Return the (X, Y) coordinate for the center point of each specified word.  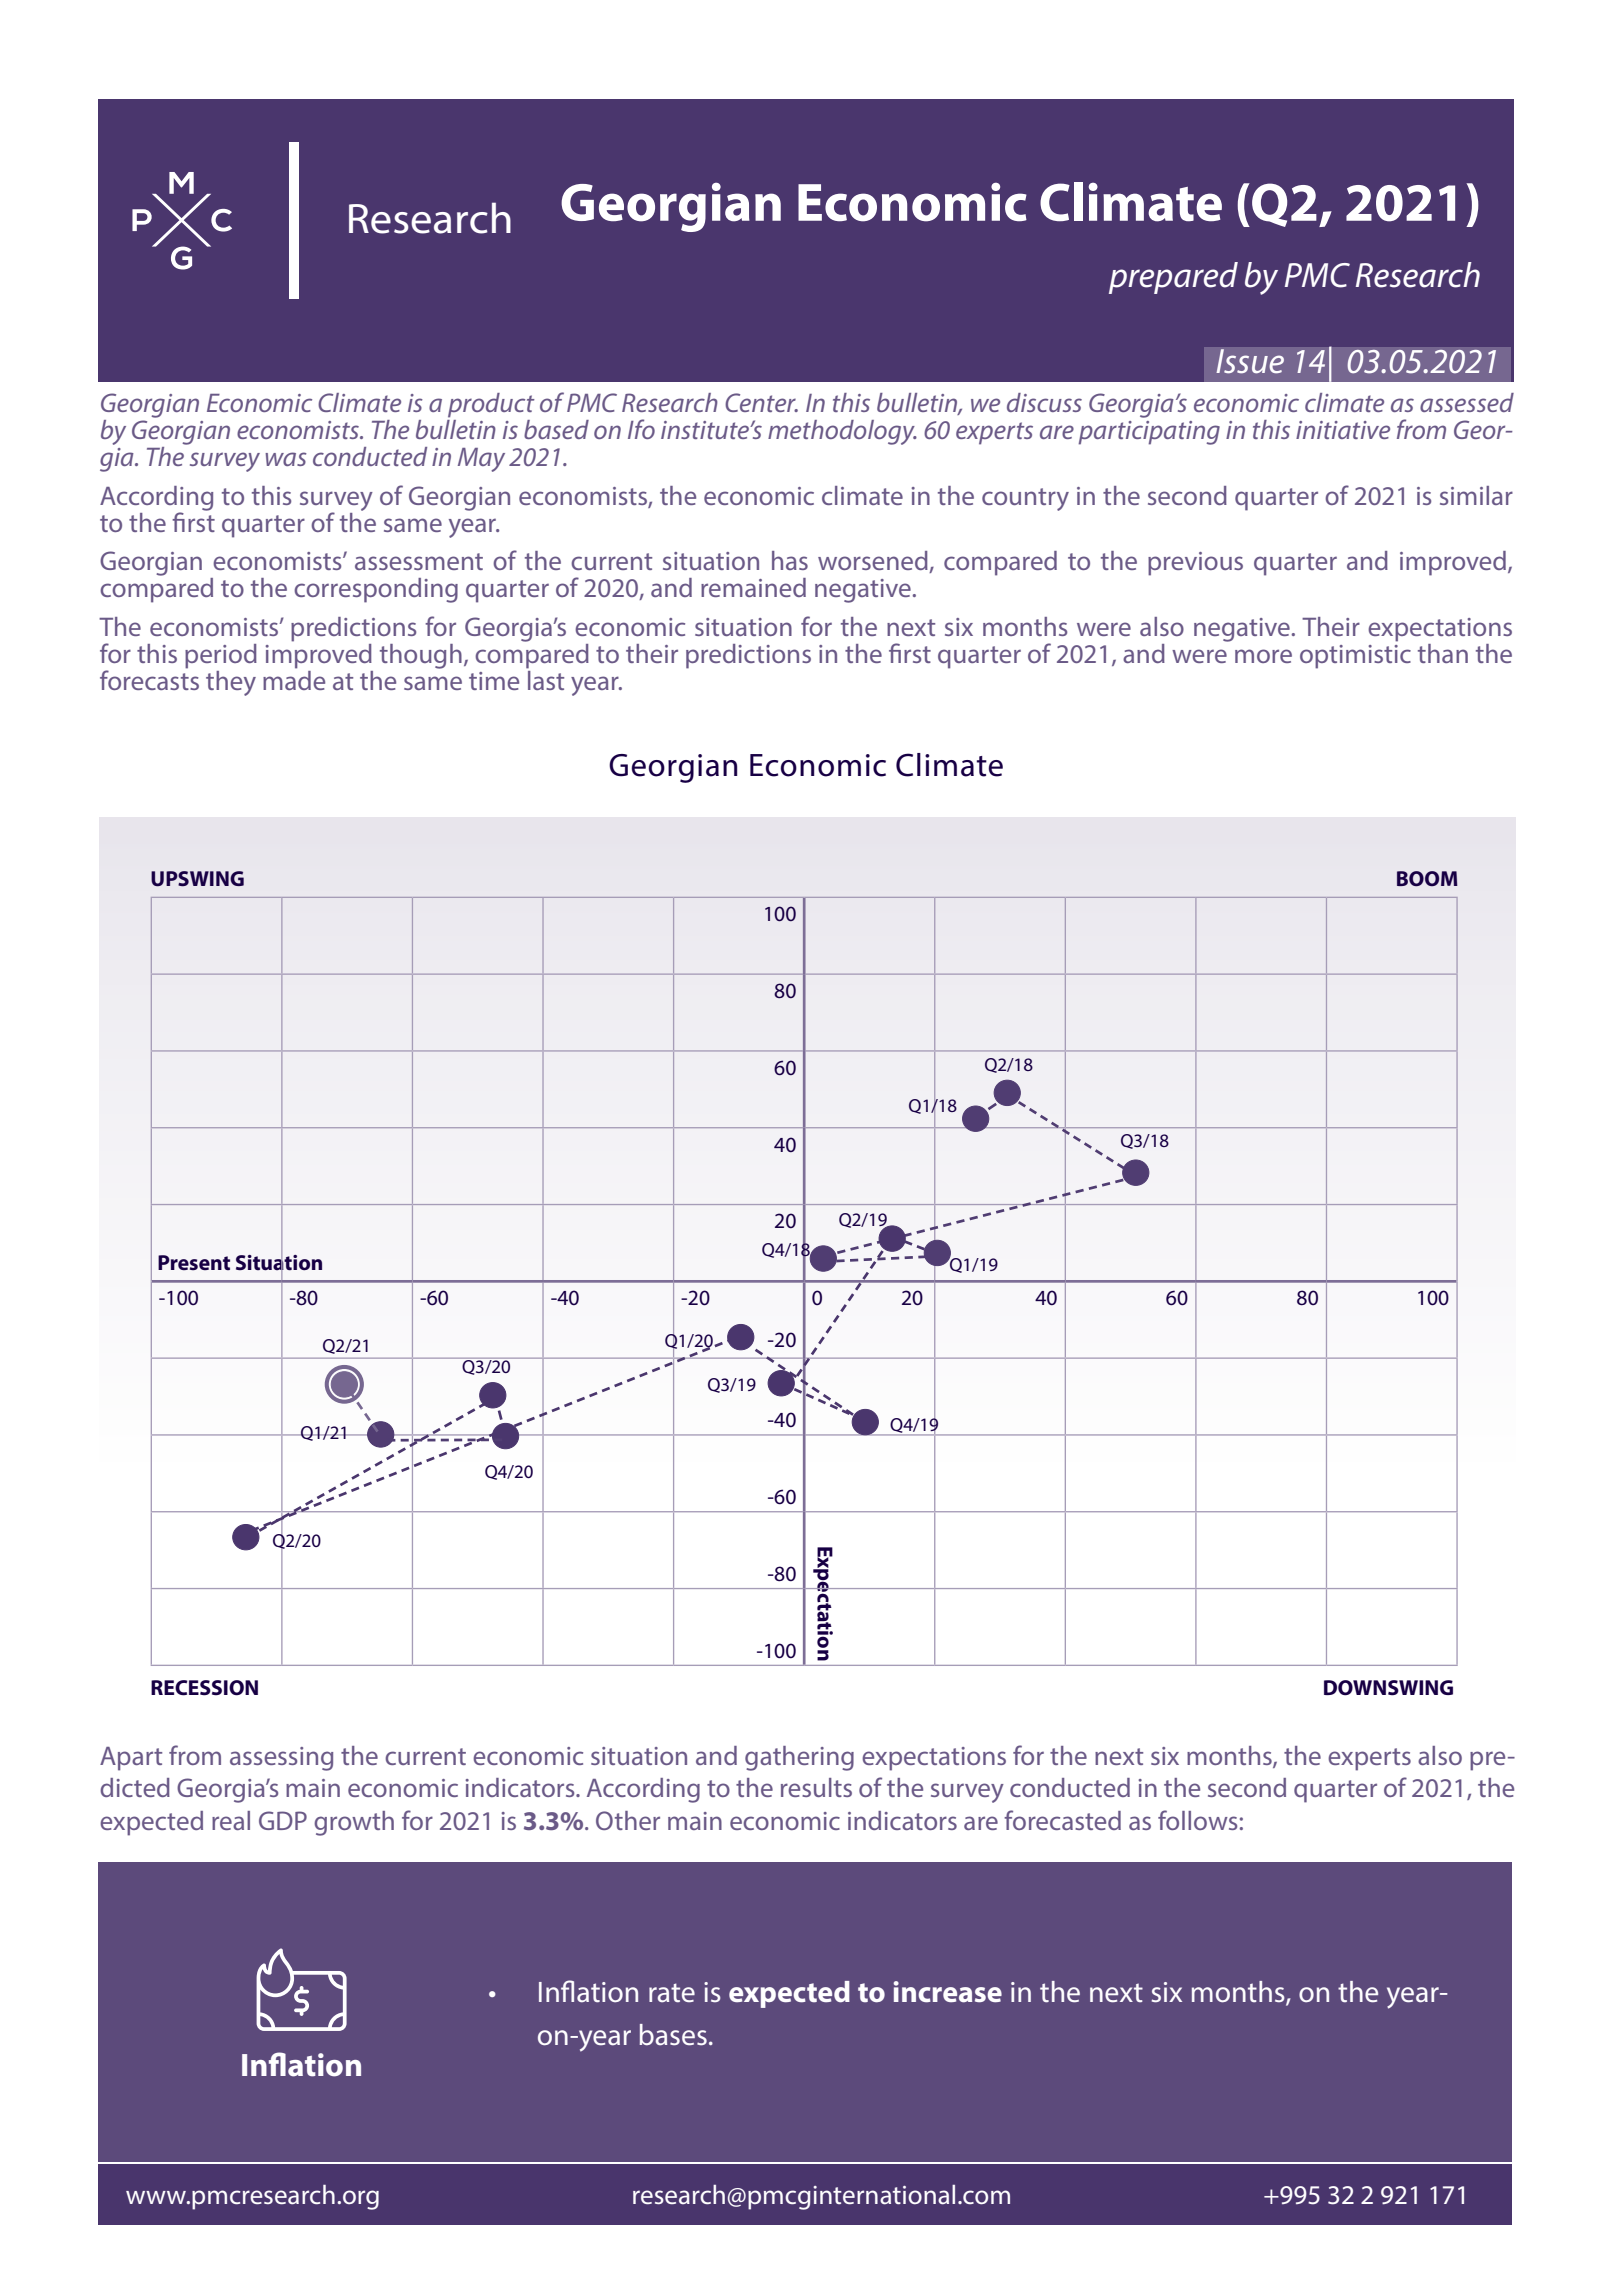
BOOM (1427, 878)
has (790, 560)
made (294, 679)
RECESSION (204, 1688)
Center (761, 402)
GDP (283, 1820)
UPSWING (197, 879)
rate (672, 1992)
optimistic (1355, 657)
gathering (799, 1758)
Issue (1250, 361)
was (286, 459)
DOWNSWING (1388, 1688)
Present (194, 1263)
